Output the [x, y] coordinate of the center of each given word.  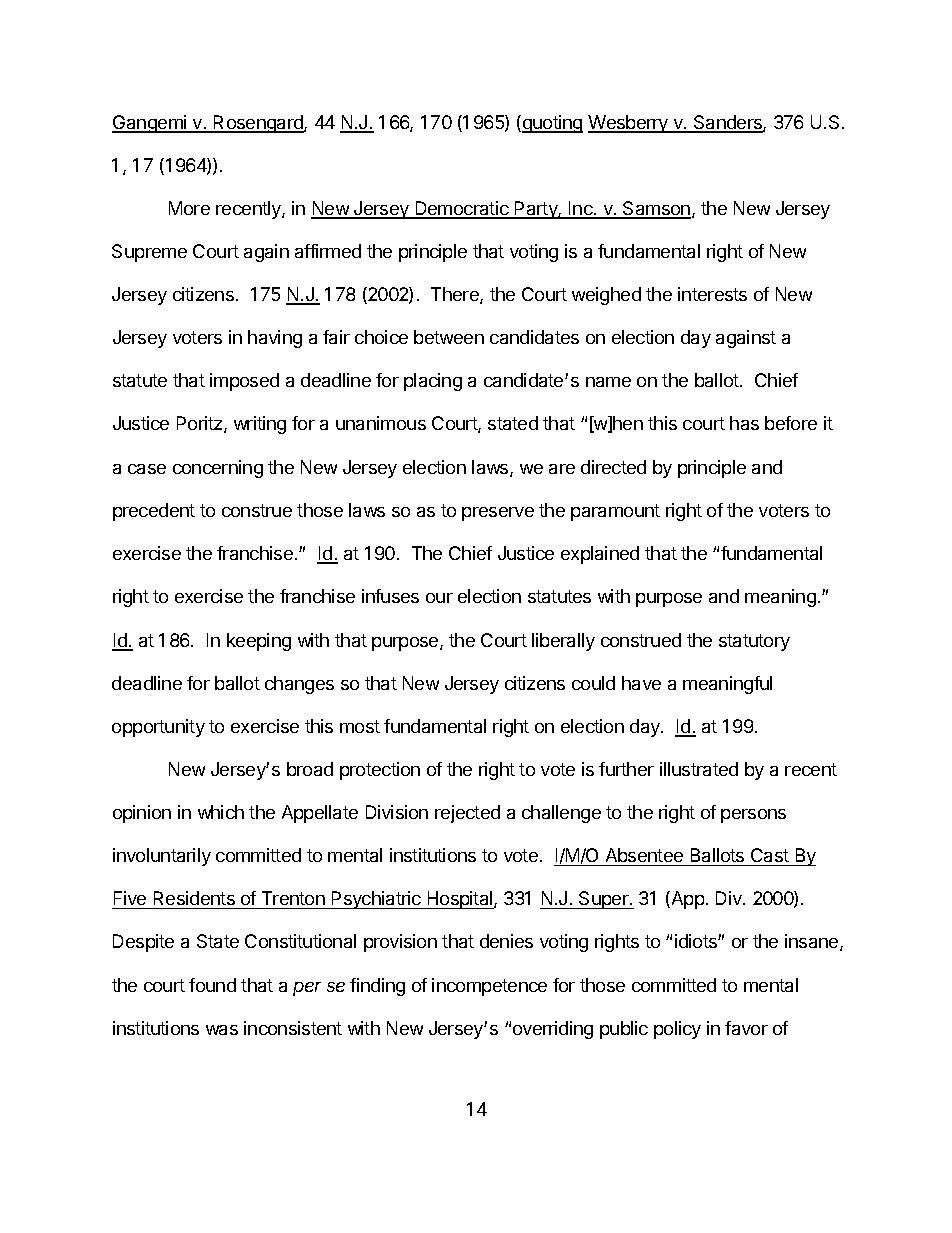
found [212, 985]
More [189, 208]
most [360, 726]
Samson [657, 209]
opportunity [158, 728]
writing [260, 425]
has [744, 423]
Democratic [462, 209]
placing [433, 382]
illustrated [699, 769]
